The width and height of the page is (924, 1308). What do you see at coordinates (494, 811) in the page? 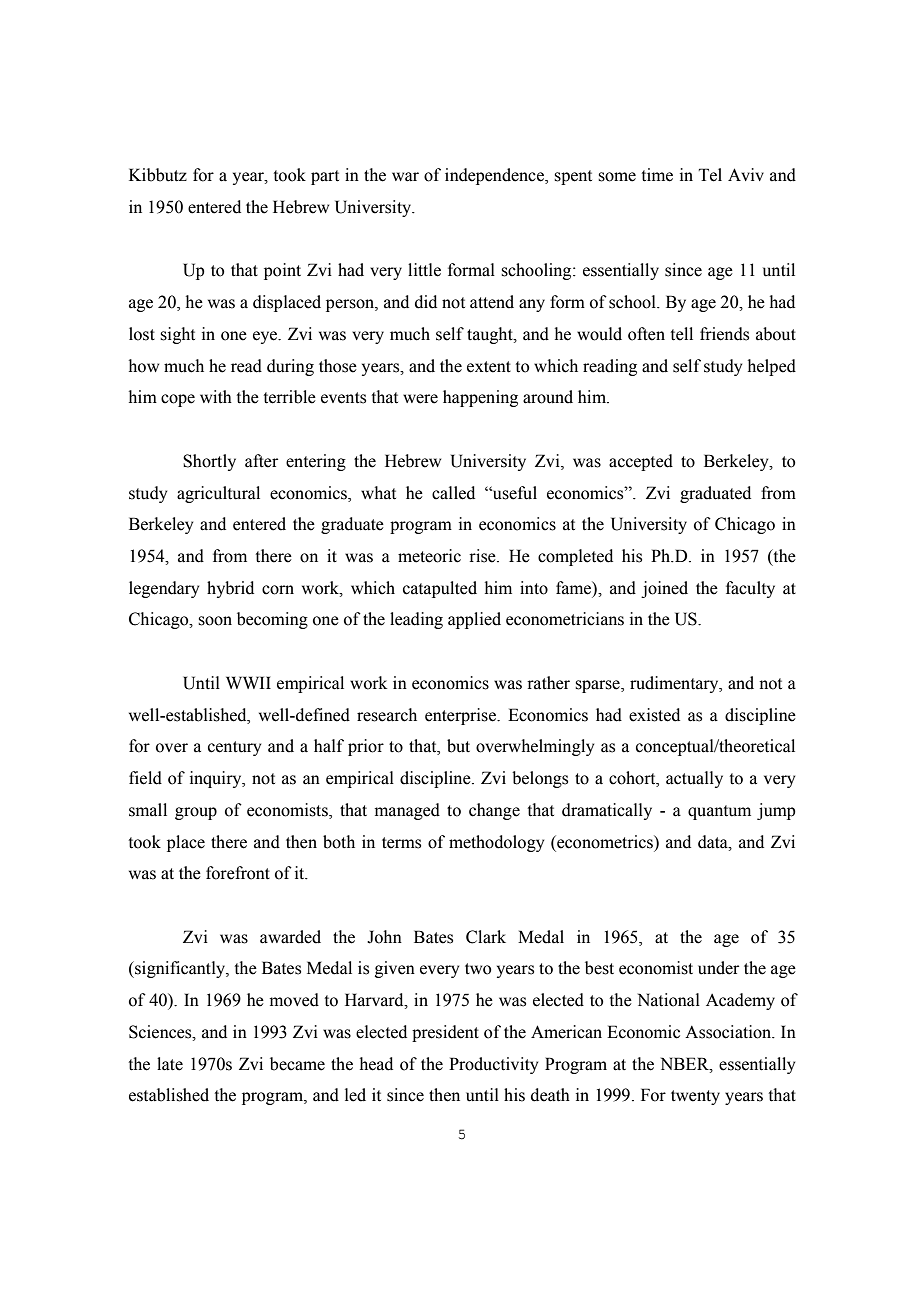
I see `change` at bounding box center [494, 811].
